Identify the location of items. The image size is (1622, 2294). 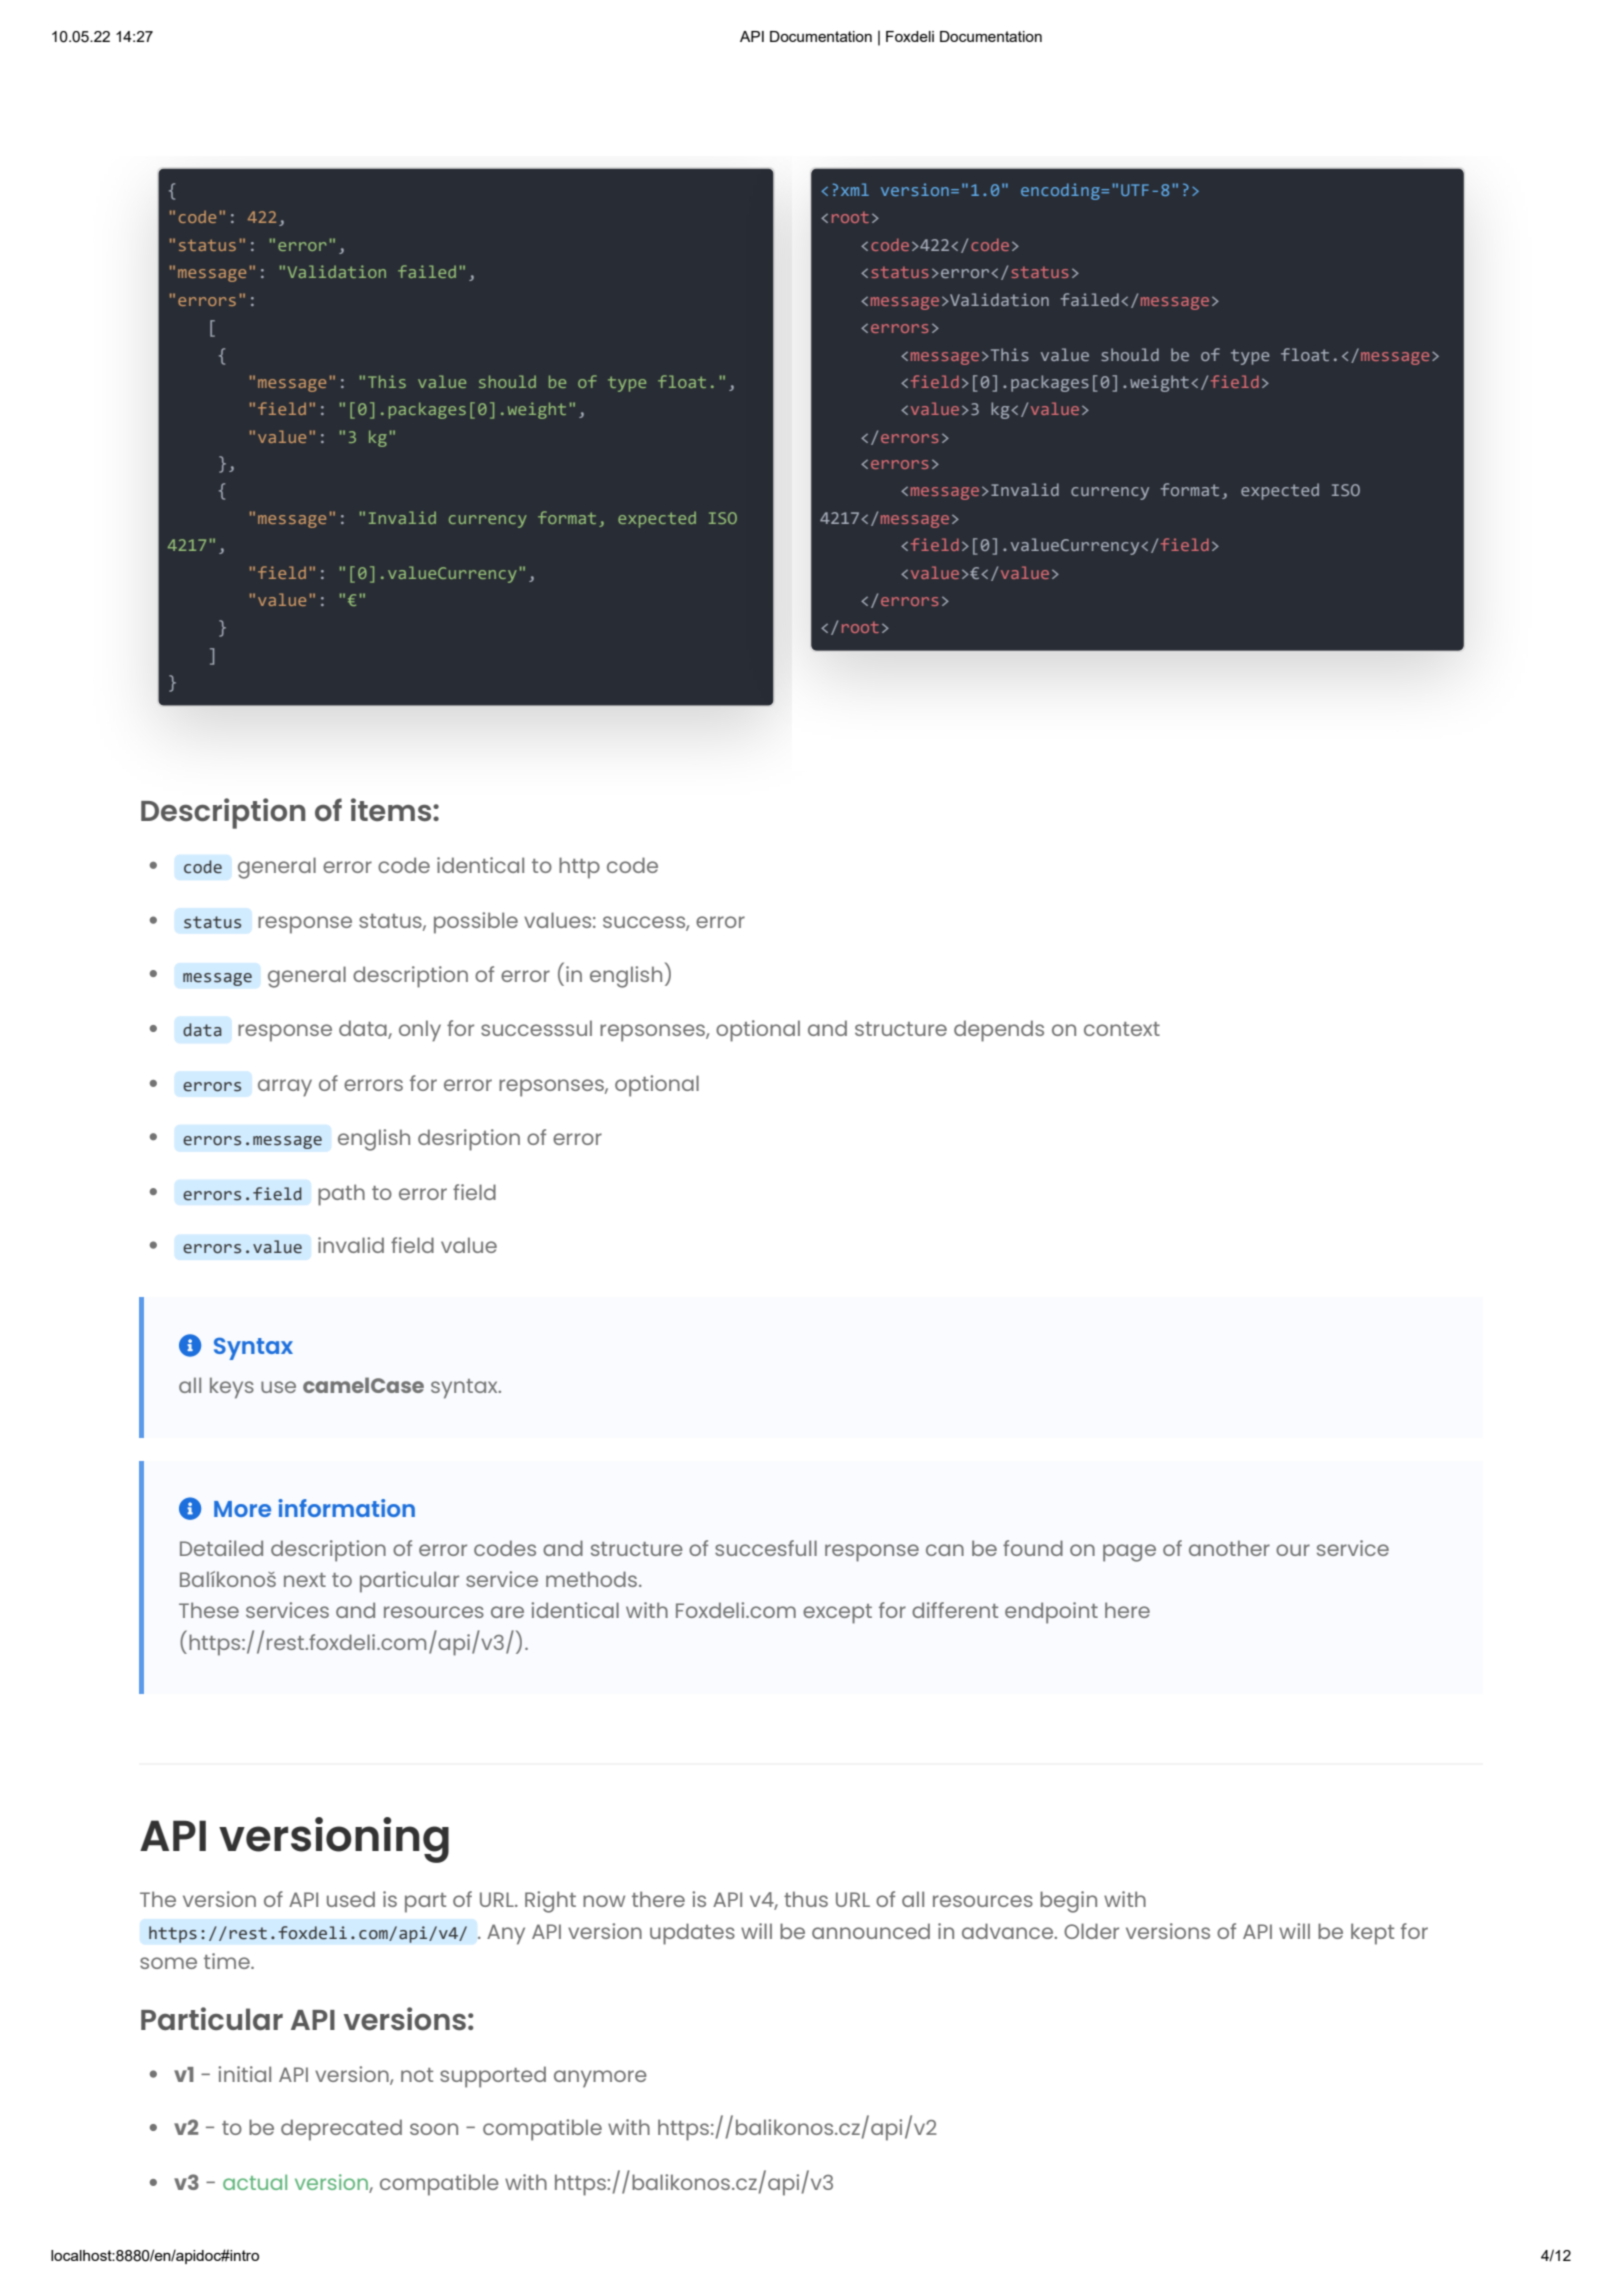
(392, 809).
